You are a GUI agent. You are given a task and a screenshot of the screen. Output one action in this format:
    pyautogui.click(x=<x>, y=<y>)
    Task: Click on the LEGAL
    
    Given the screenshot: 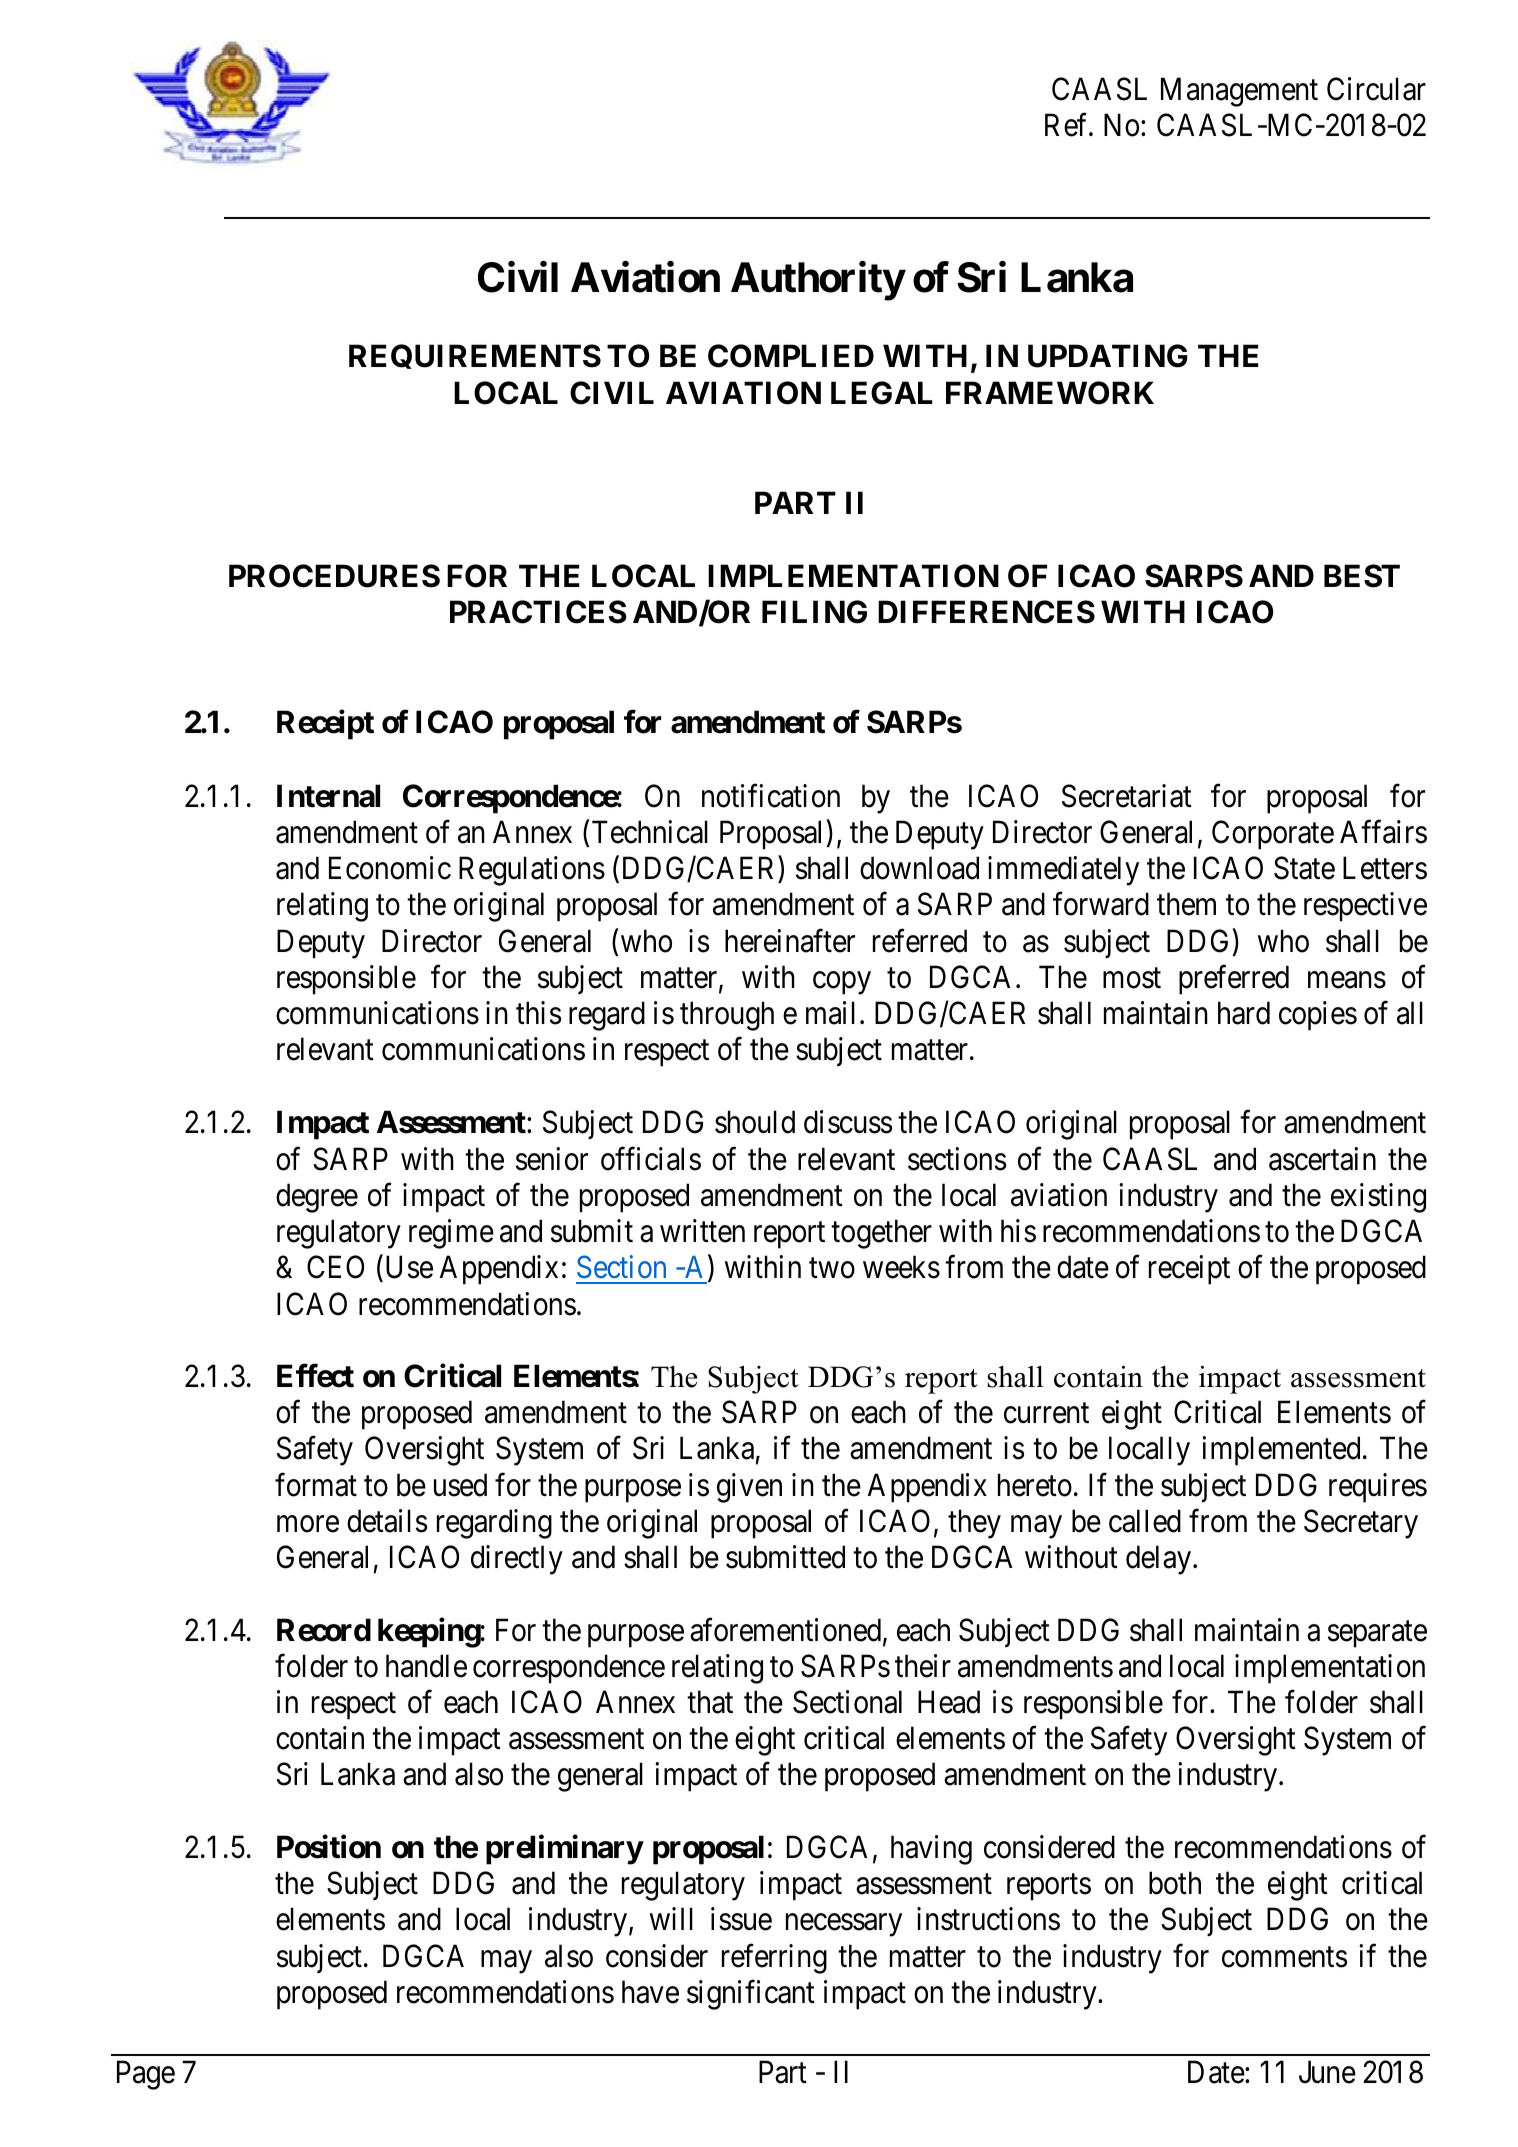 What is the action you would take?
    pyautogui.click(x=881, y=393)
